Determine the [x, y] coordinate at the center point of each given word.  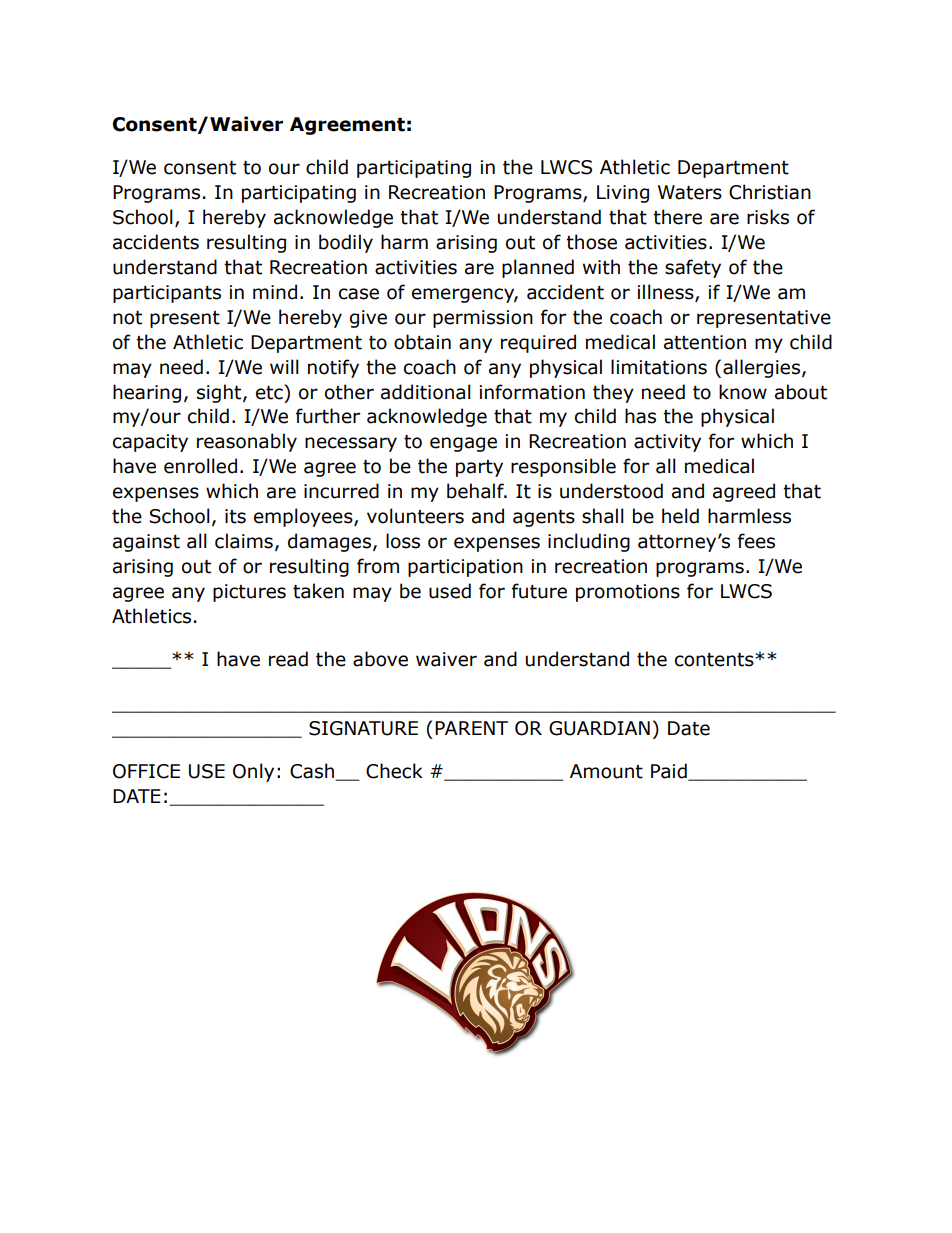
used [450, 591]
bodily [346, 243]
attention [705, 342]
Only [253, 772]
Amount [606, 771]
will [284, 366]
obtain [422, 342]
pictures [249, 593]
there [677, 217]
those [591, 242]
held [680, 516]
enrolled [200, 466]
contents [715, 660]
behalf [476, 491]
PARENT [471, 728]
